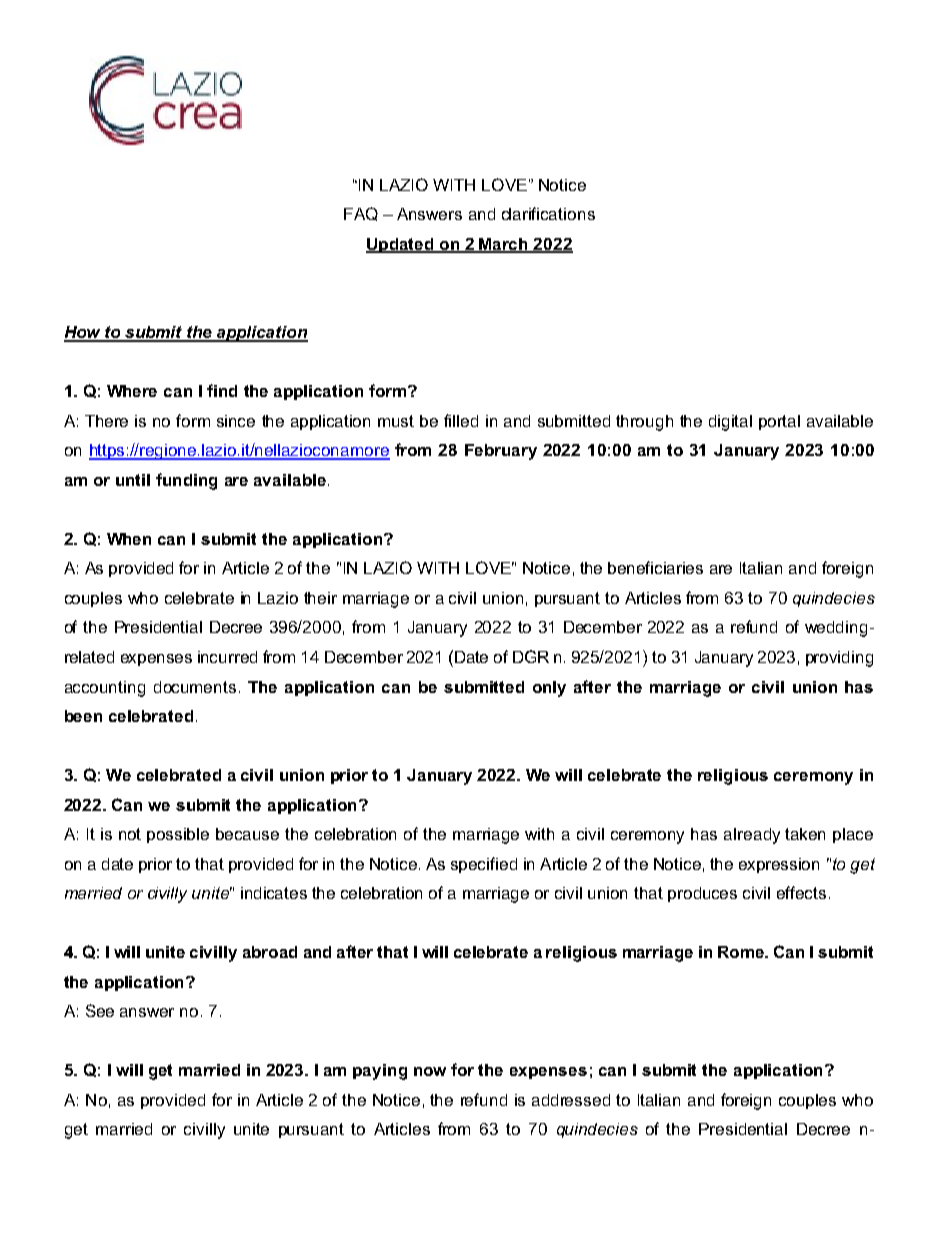 This screenshot has height=1233, width=952. I want to click on incurred, so click(227, 657).
